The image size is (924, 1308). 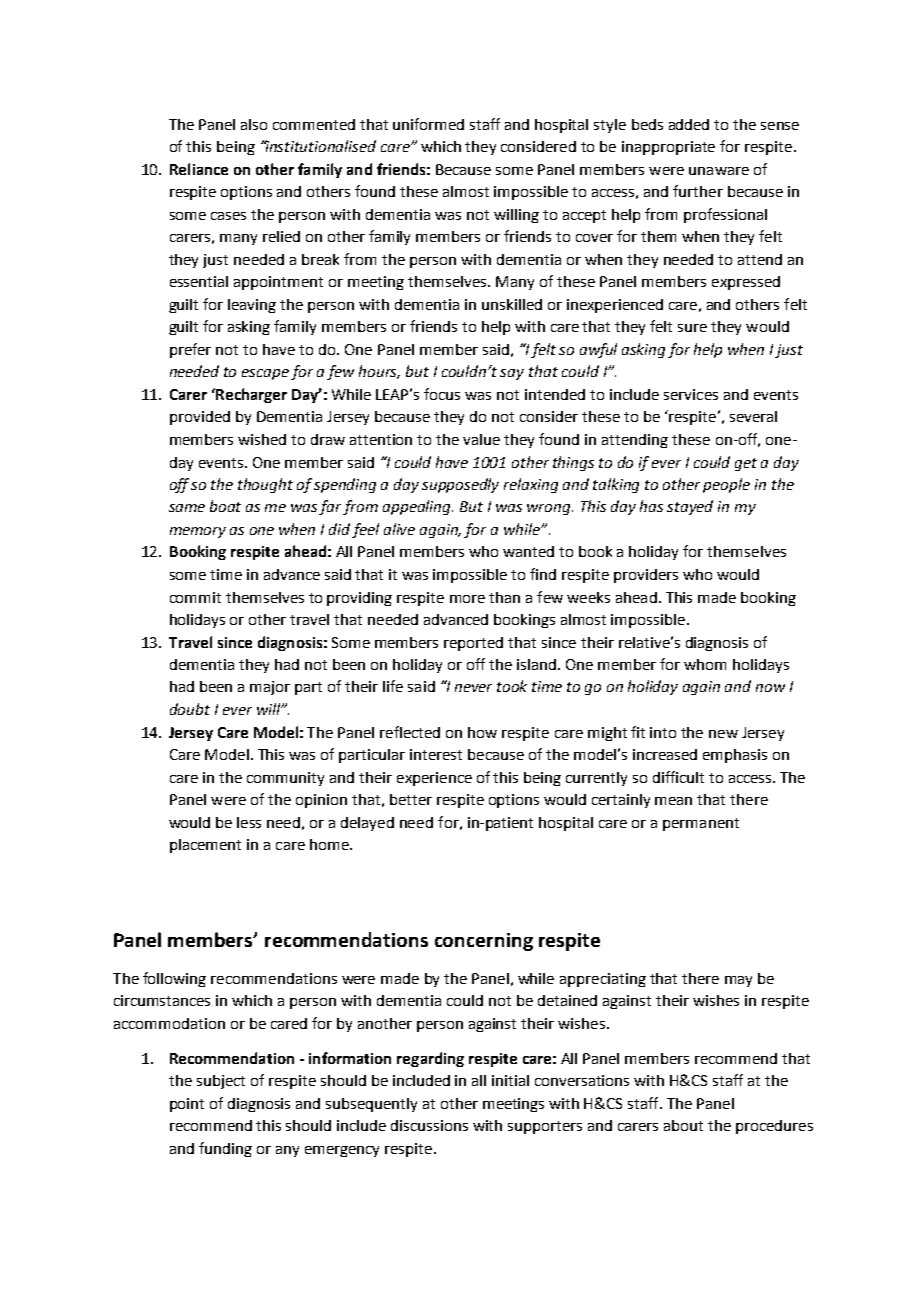 I want to click on escape, so click(x=265, y=374).
